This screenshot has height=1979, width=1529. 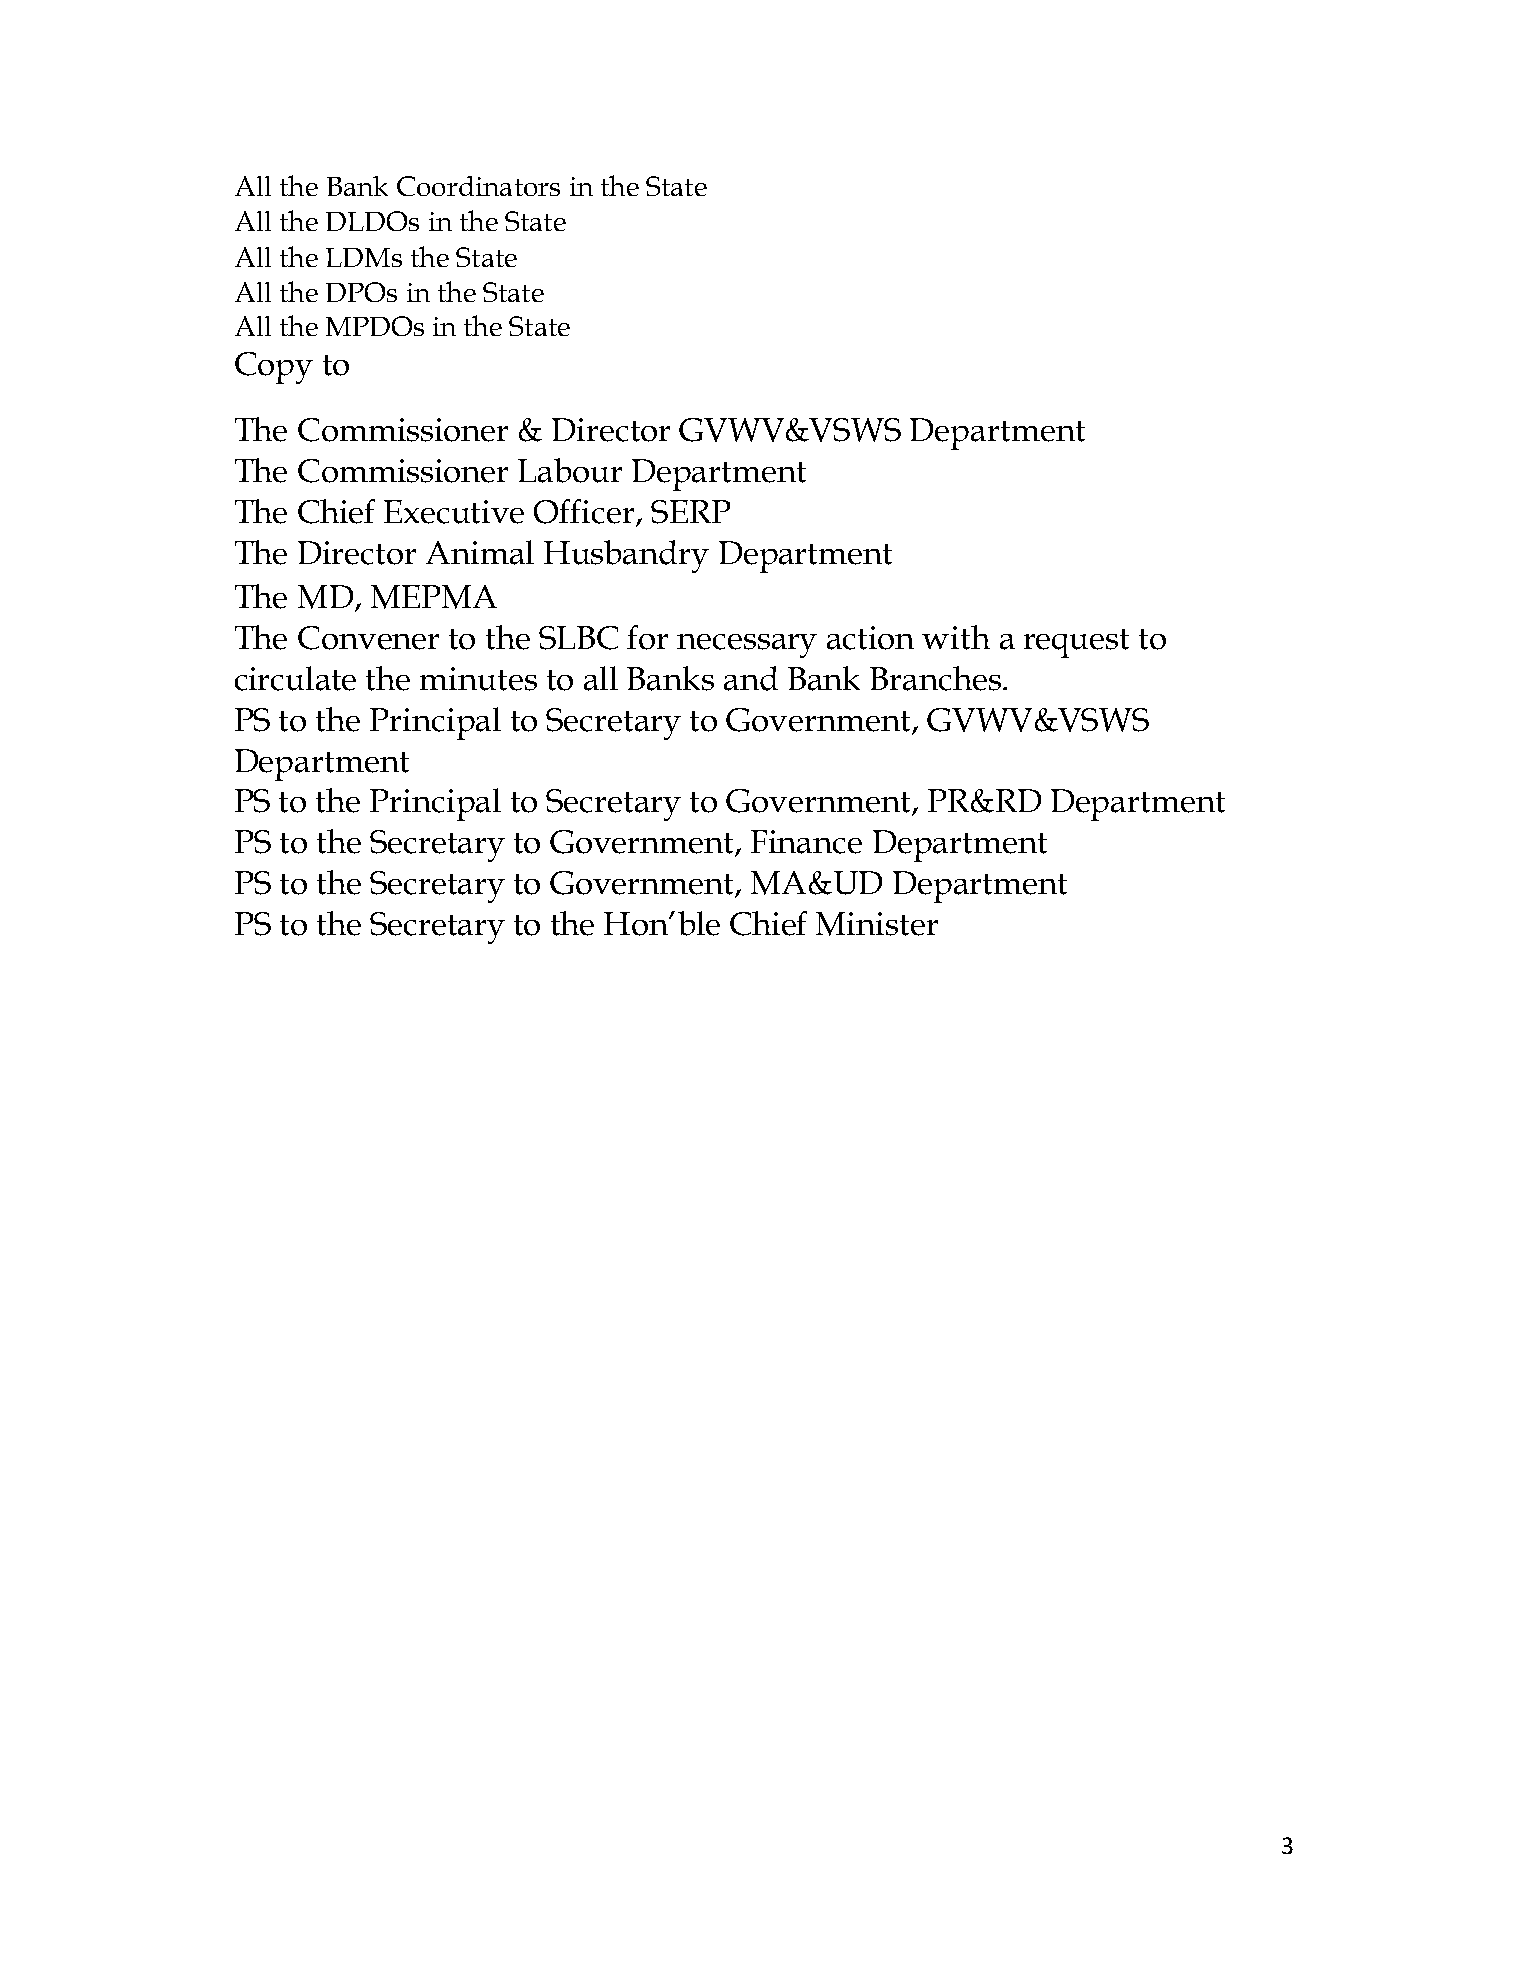 I want to click on with, so click(x=956, y=637).
